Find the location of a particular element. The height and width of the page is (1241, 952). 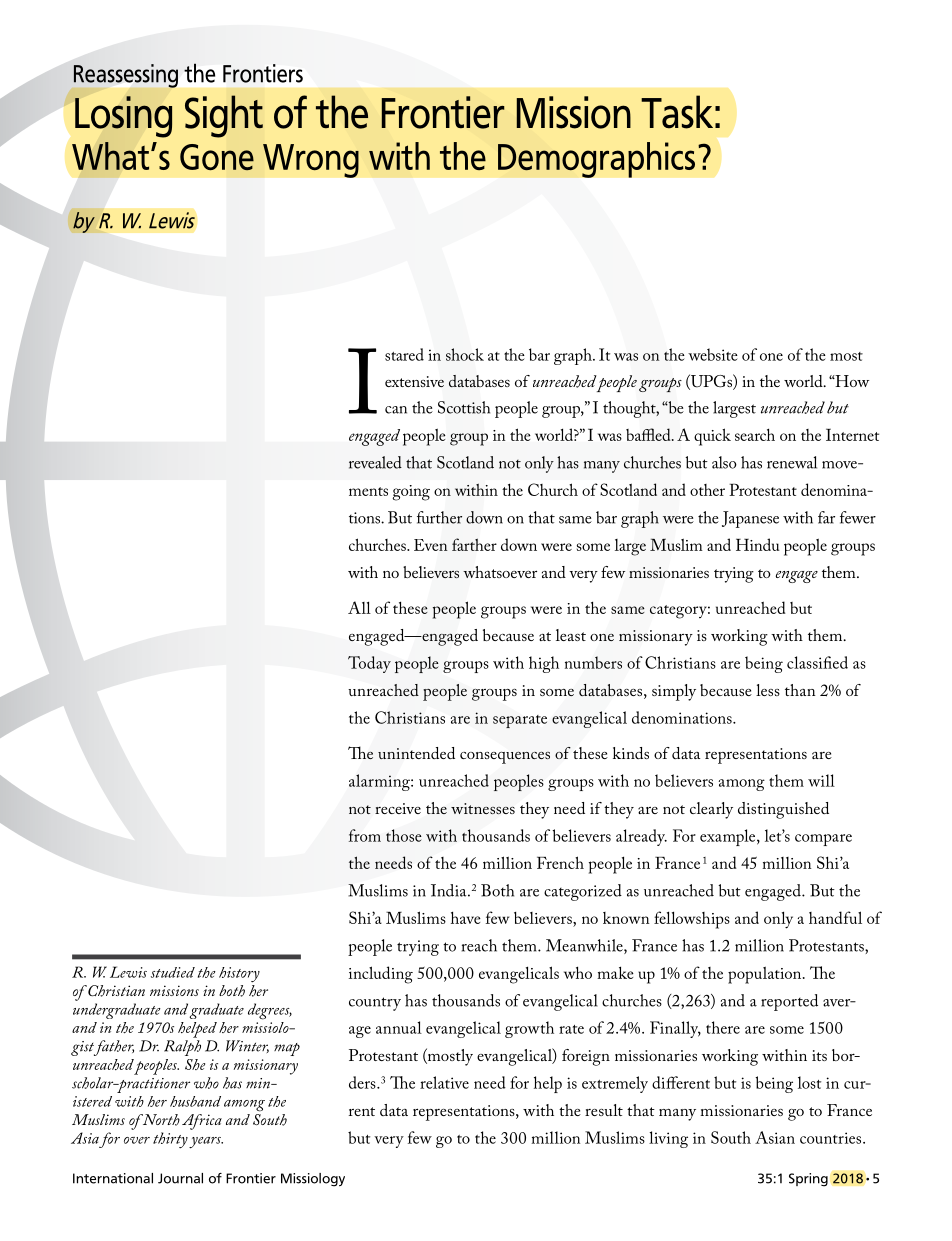

Wrong is located at coordinates (311, 161).
